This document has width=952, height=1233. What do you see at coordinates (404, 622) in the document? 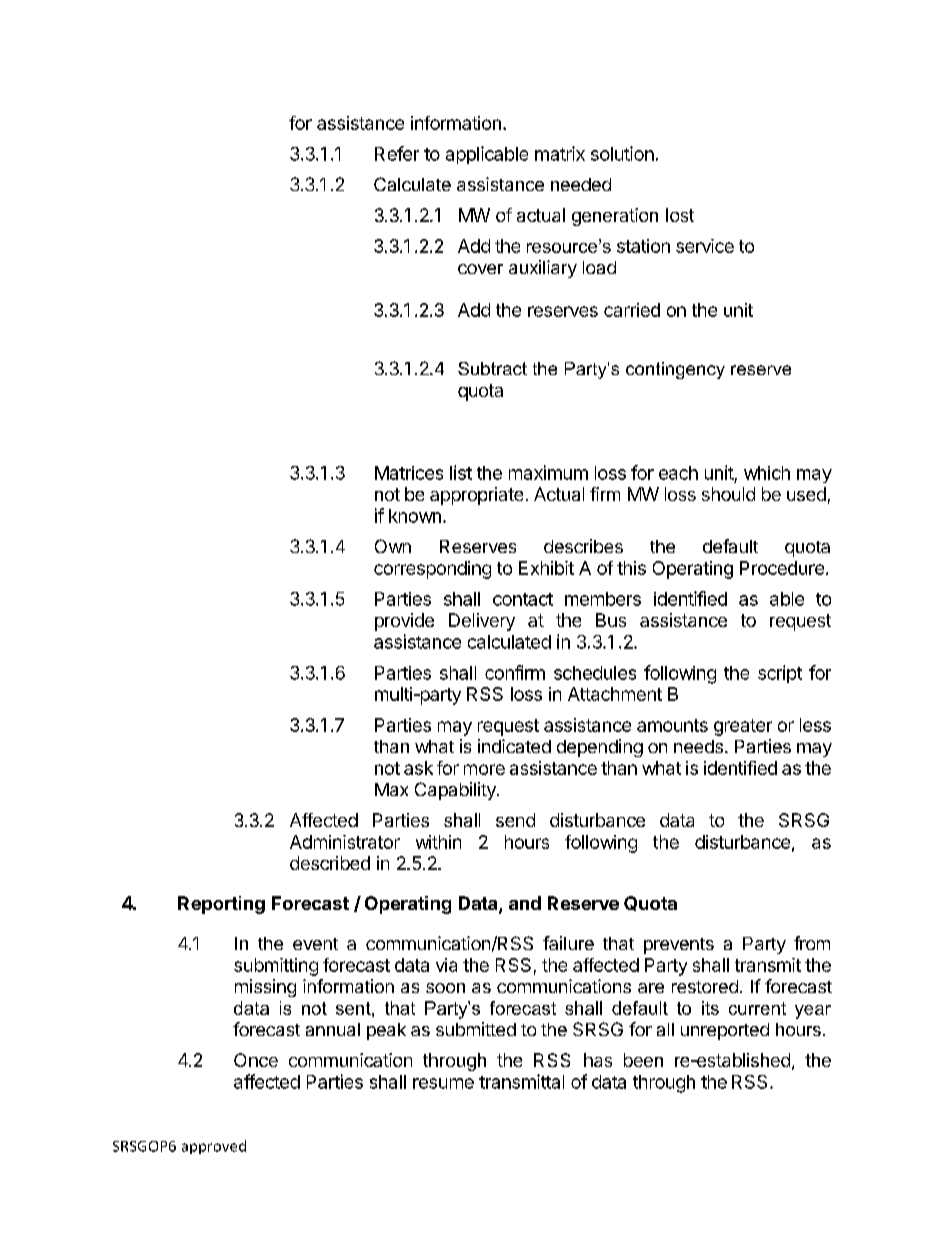
I see `provide` at bounding box center [404, 622].
